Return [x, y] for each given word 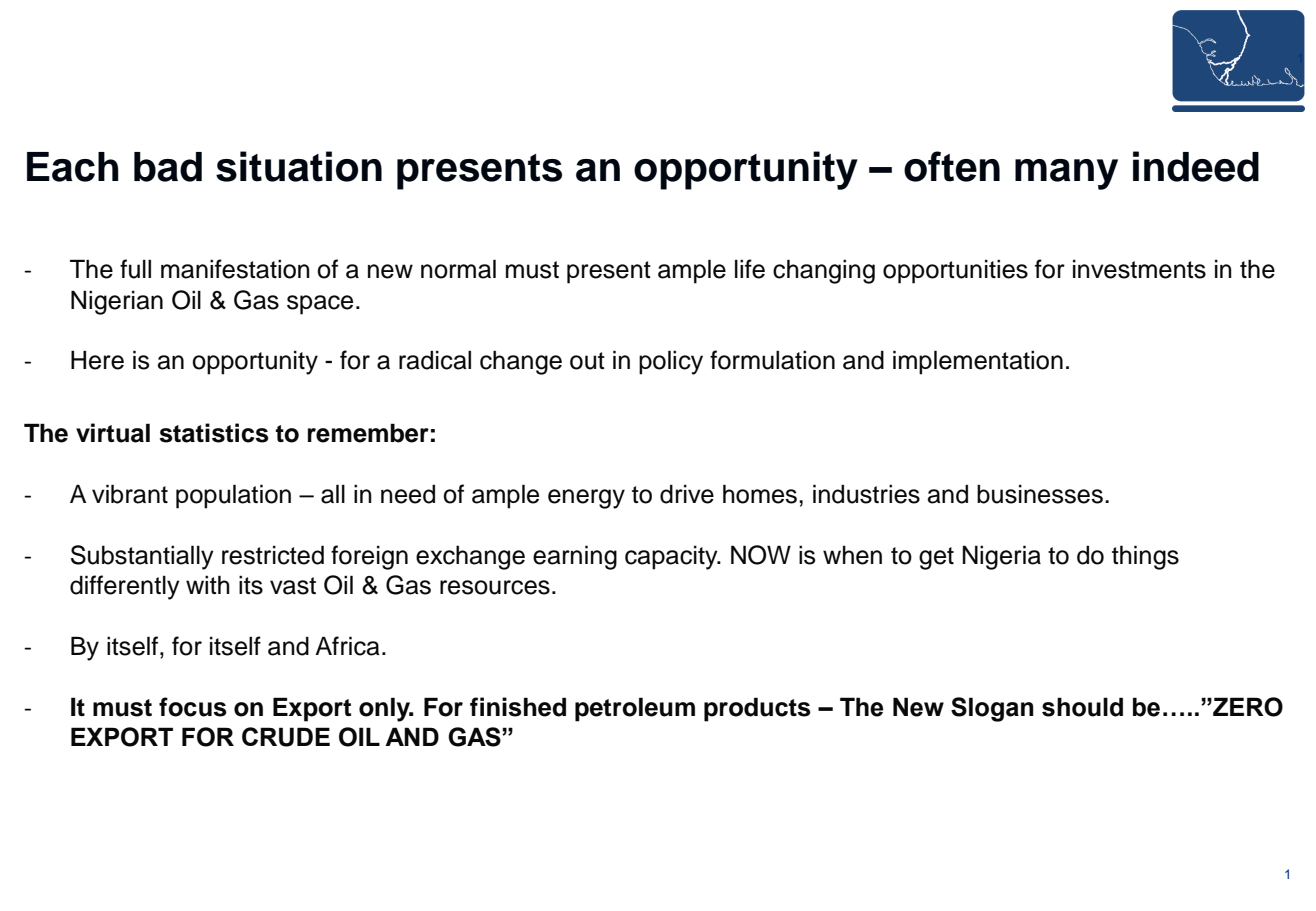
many [1066, 174]
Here [97, 360]
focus [193, 707]
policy [671, 363]
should [1082, 707]
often [952, 166]
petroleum [635, 709]
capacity [672, 557]
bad [168, 167]
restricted [273, 555]
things [1145, 557]
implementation [978, 363]
